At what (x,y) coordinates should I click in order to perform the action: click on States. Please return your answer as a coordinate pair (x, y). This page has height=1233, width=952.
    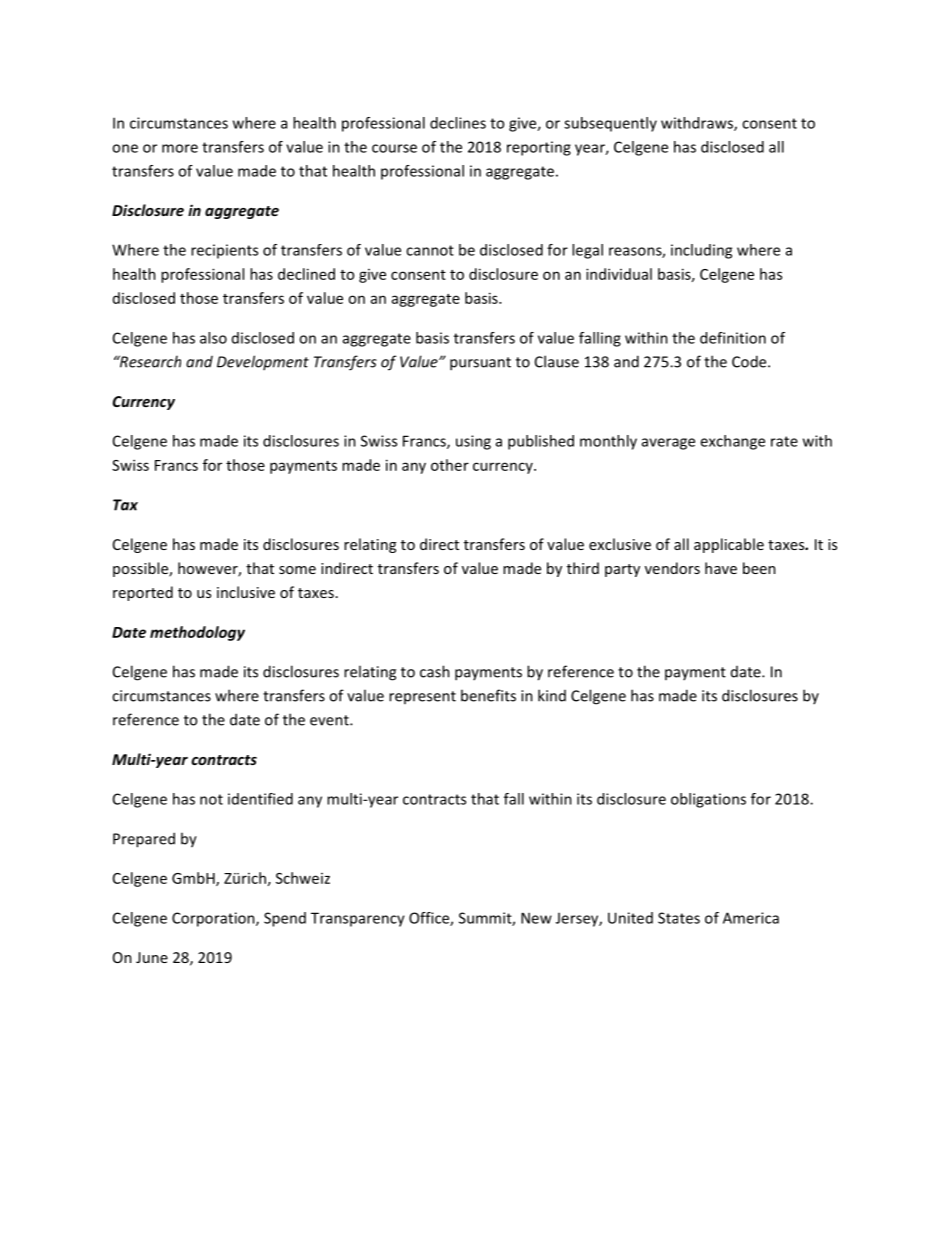
    Looking at the image, I should click on (679, 918).
